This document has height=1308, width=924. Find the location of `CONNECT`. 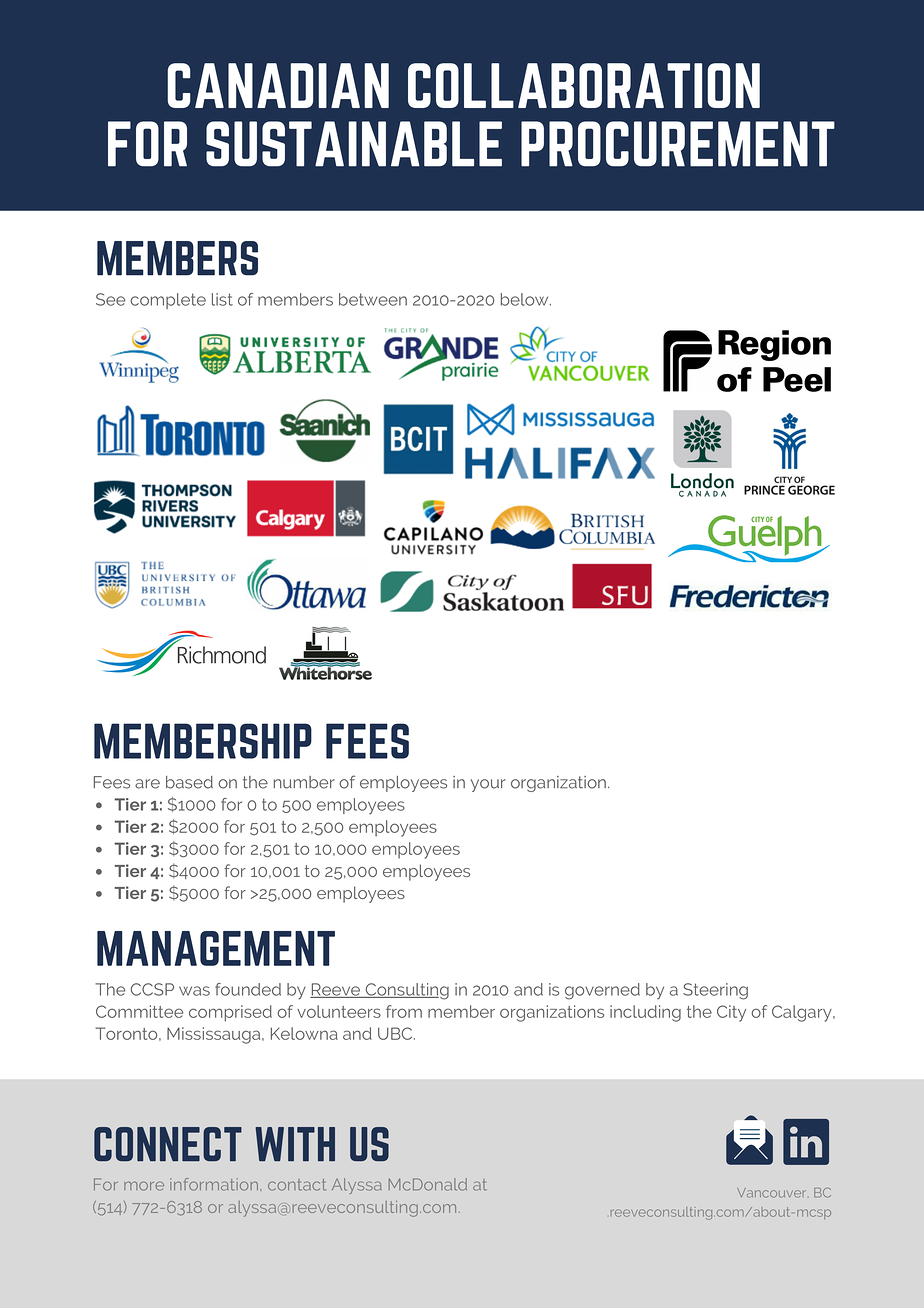

CONNECT is located at coordinates (168, 1144).
